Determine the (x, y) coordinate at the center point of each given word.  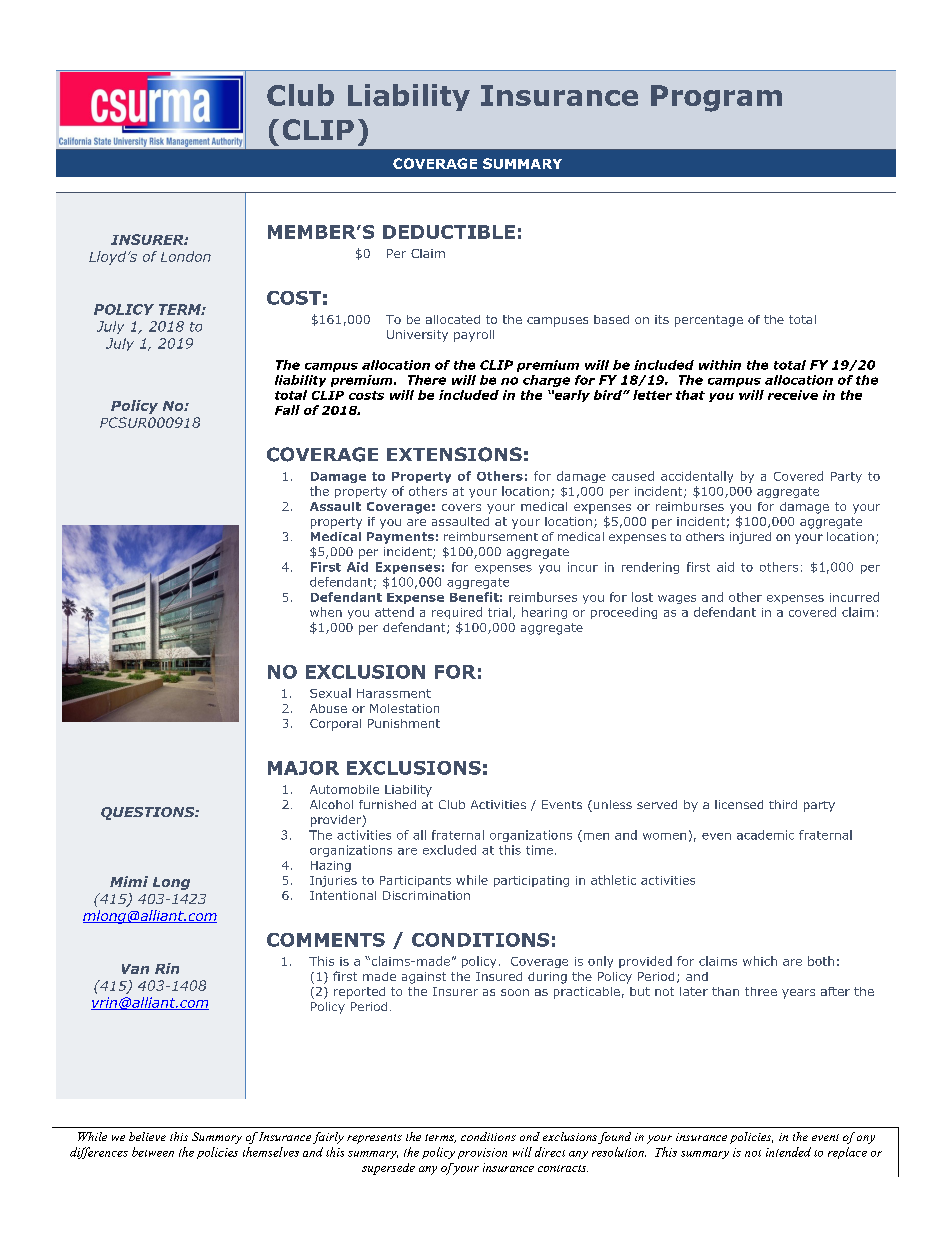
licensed (739, 804)
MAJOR (303, 768)
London (186, 256)
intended (788, 1152)
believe (147, 1136)
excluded (449, 850)
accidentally (697, 477)
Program (716, 98)
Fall (287, 410)
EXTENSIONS (454, 454)
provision (482, 1153)
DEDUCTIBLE (449, 232)
